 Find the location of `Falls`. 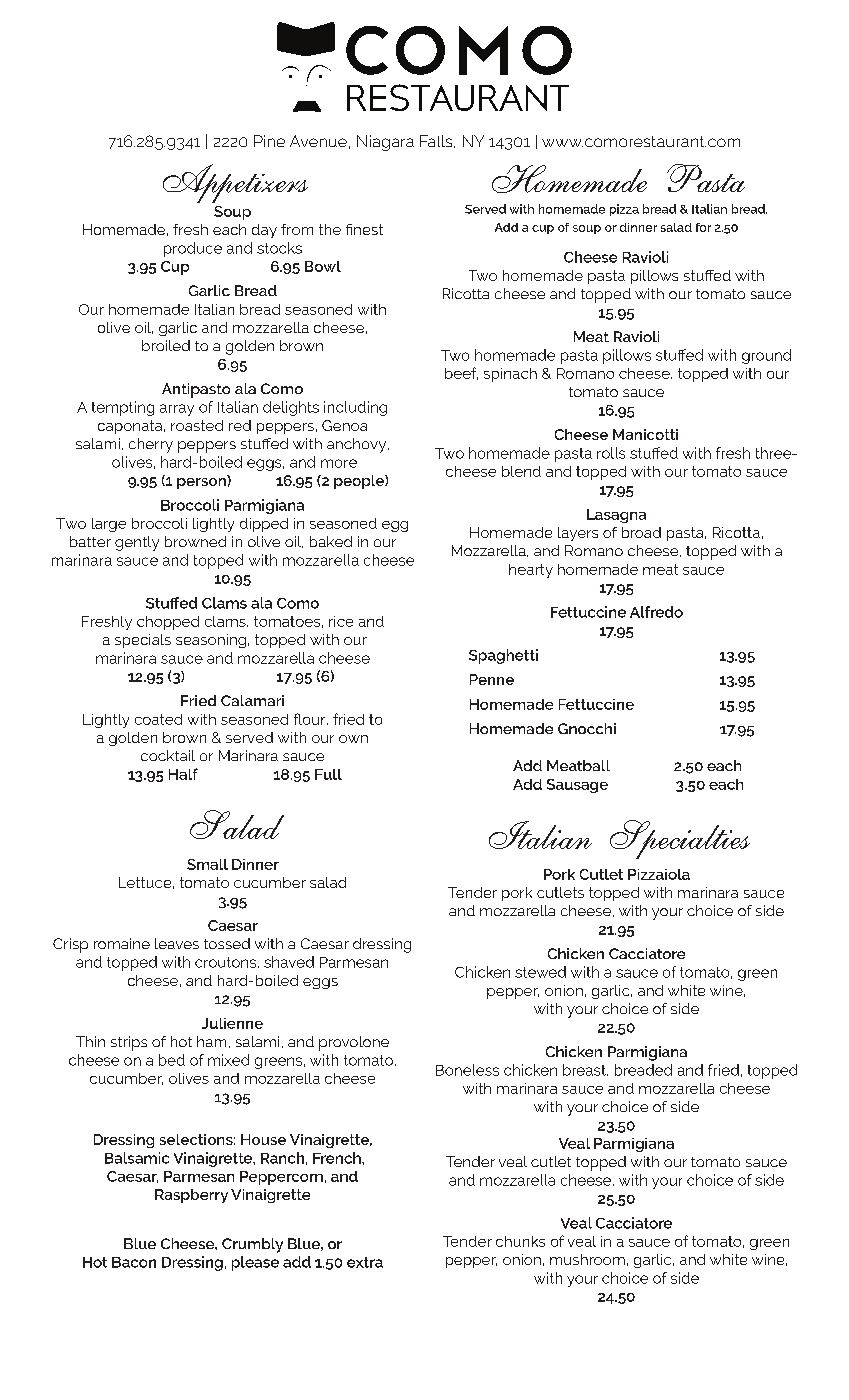

Falls is located at coordinates (437, 141).
